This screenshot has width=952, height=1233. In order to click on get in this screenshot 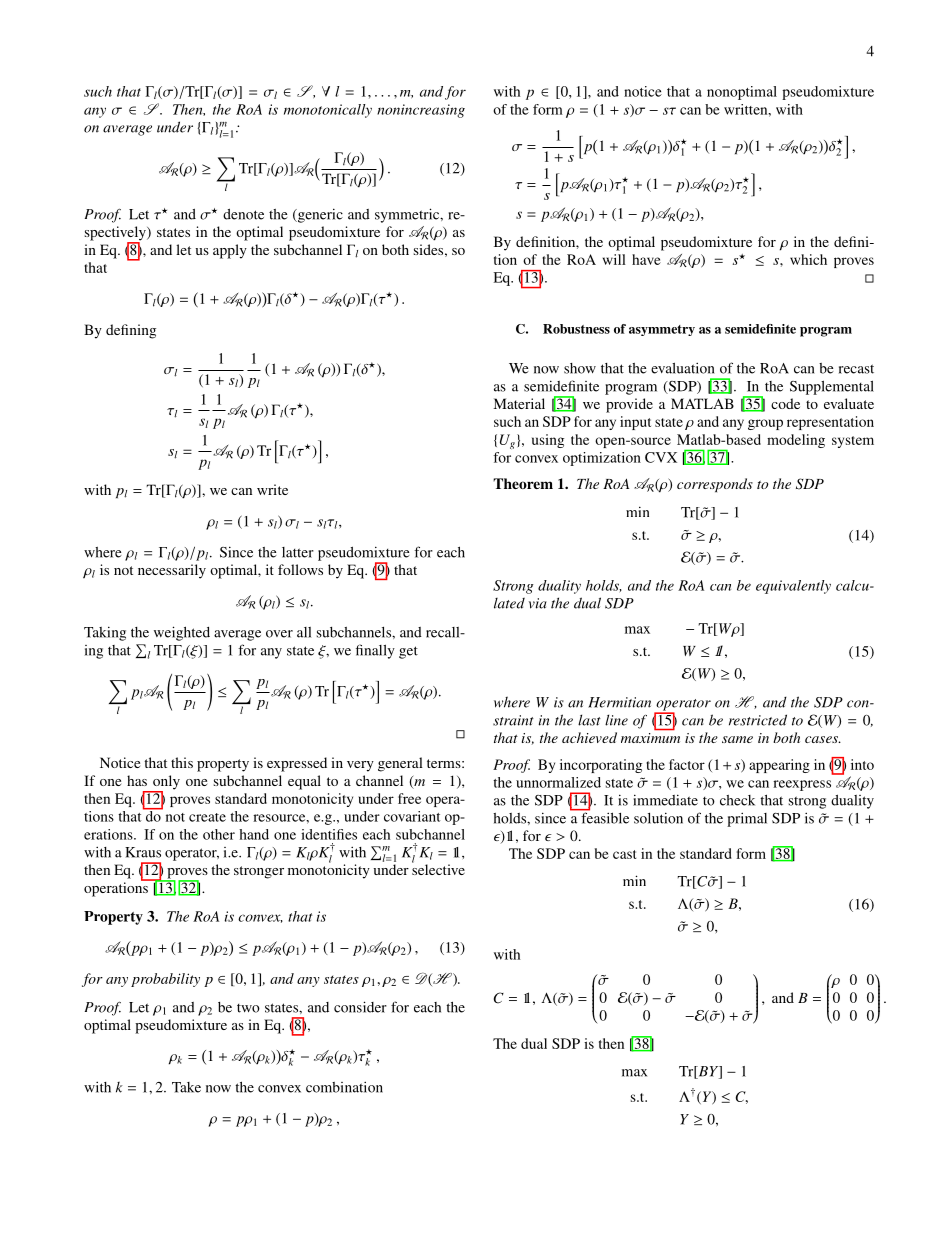, I will do `click(408, 652)`.
